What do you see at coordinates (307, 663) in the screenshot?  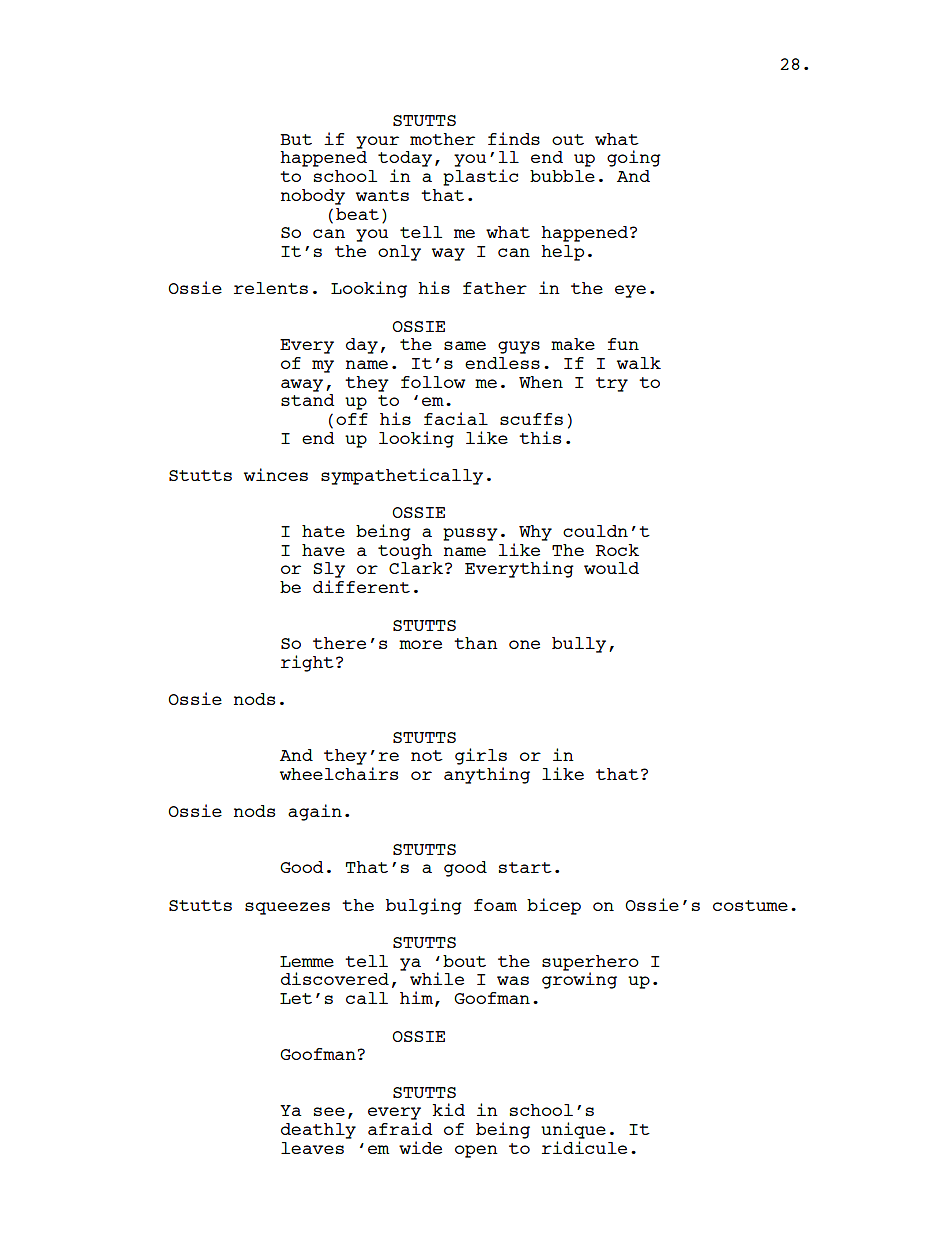 I see `right` at bounding box center [307, 663].
